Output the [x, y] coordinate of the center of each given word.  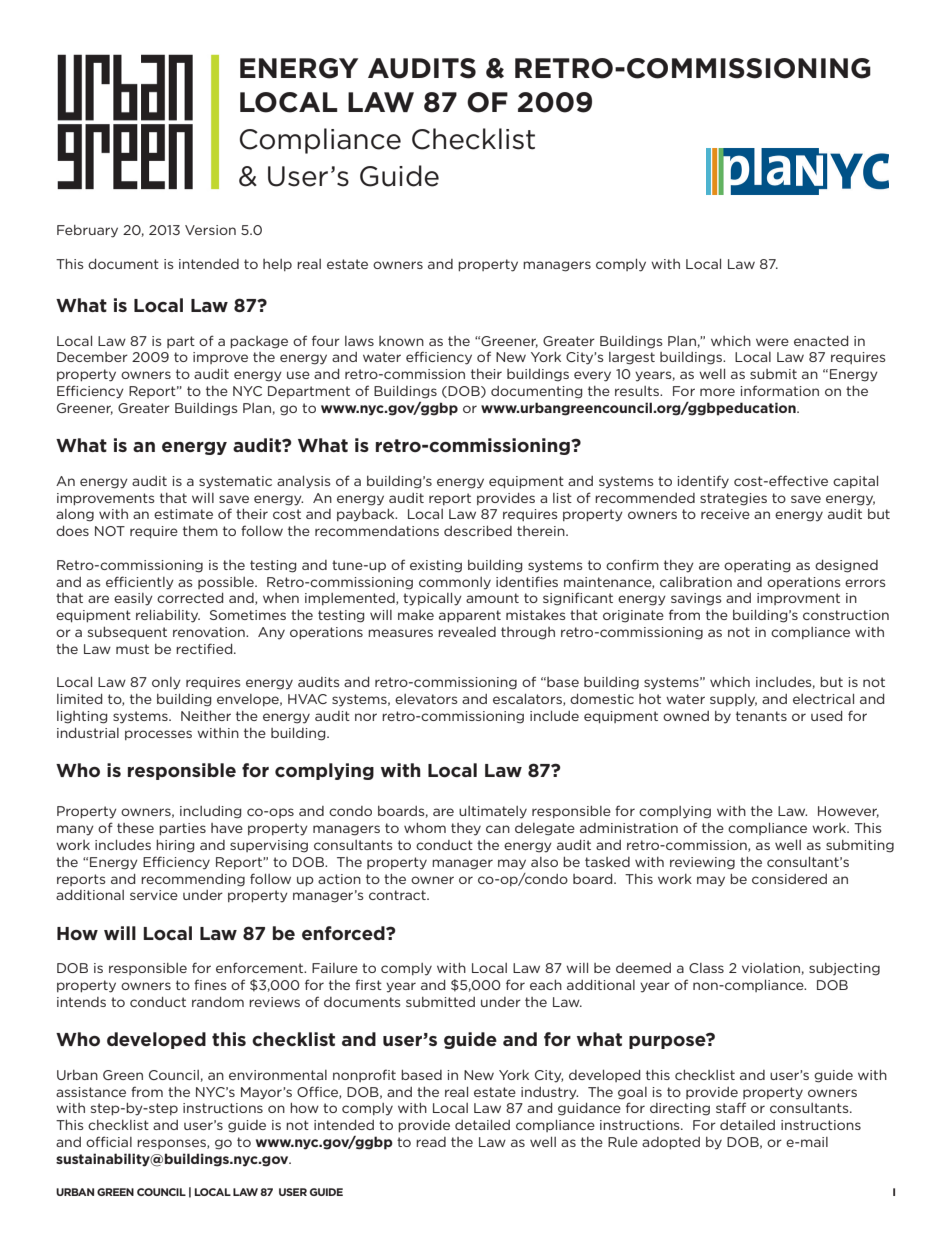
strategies [733, 499]
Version [210, 230]
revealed [467, 632]
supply [733, 700]
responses [172, 1144]
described [478, 531]
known [401, 341]
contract [398, 895]
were [772, 342]
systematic [235, 482]
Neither [206, 716]
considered [789, 879]
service [154, 895]
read [431, 1142]
